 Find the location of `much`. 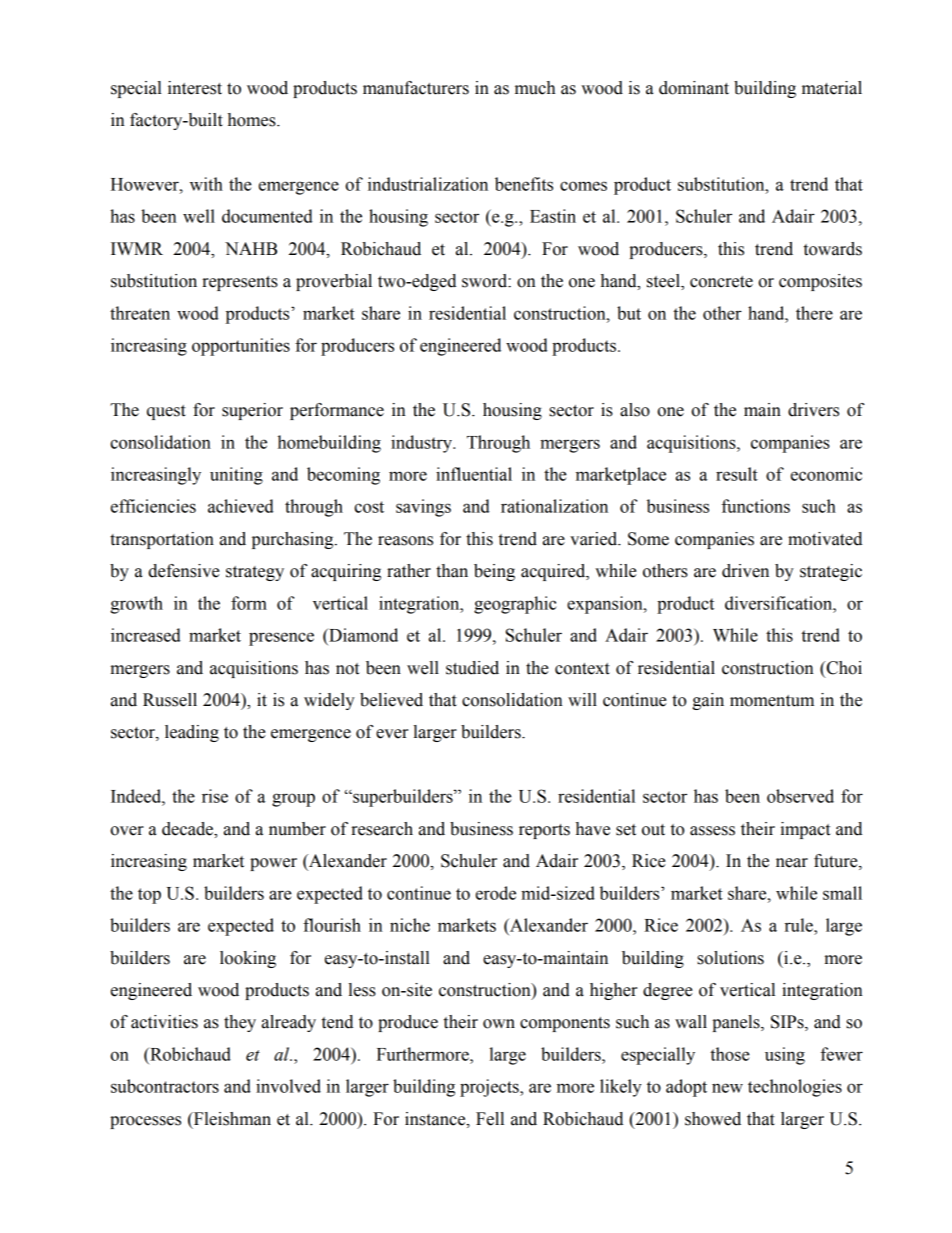

much is located at coordinates (535, 88).
